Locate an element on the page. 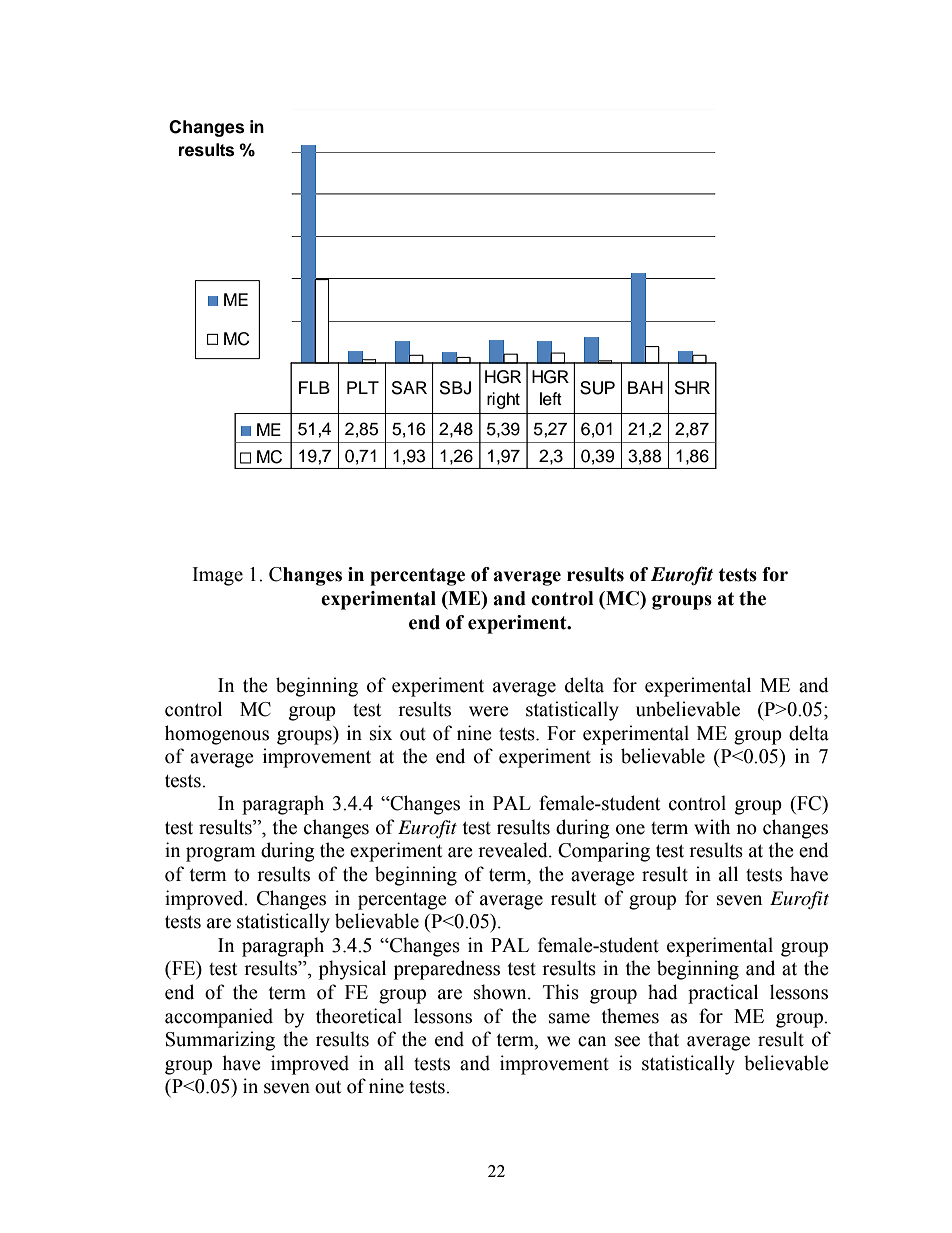 This image has height=1233, width=952. homogenous is located at coordinates (217, 735).
